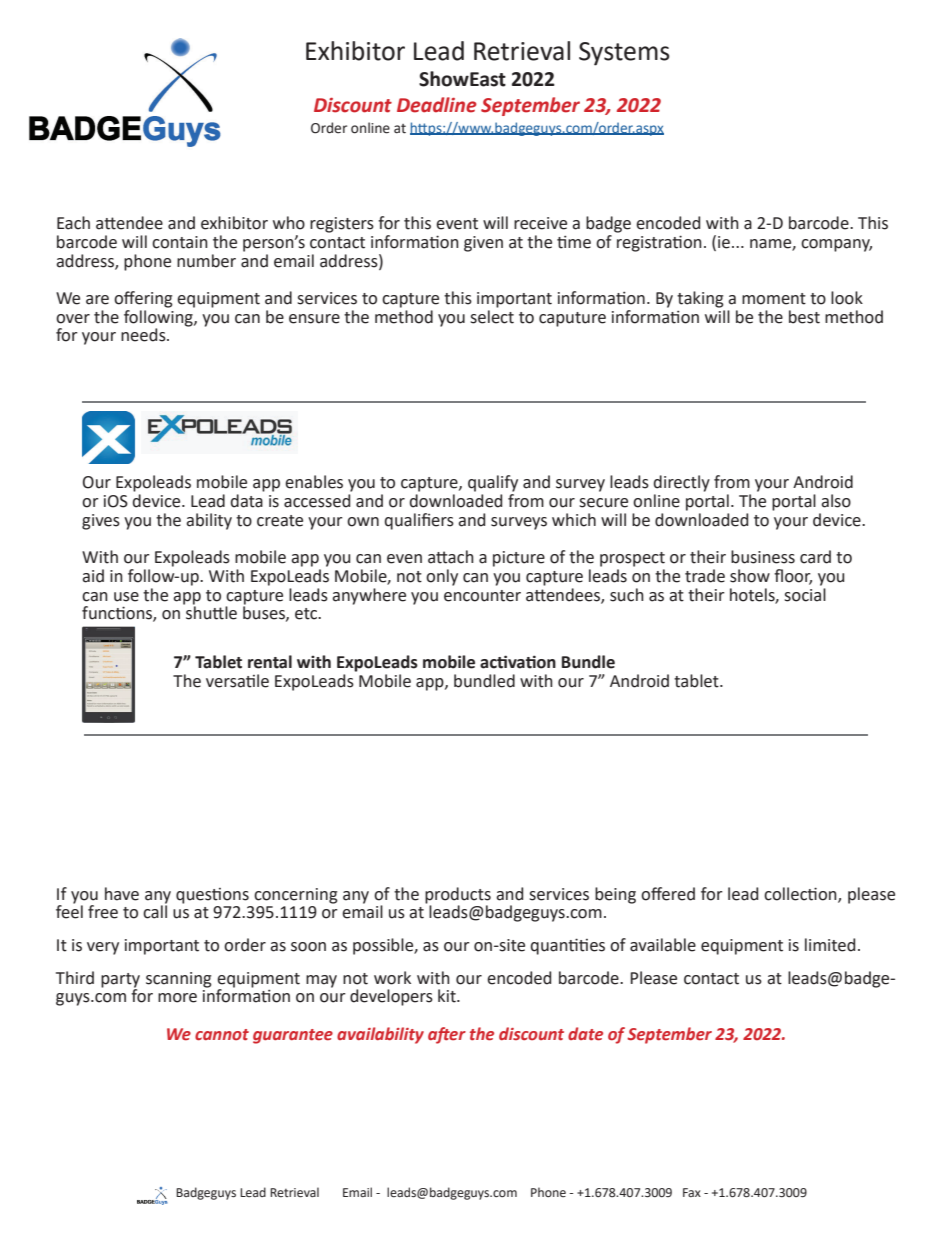  I want to click on Deadline, so click(437, 105).
